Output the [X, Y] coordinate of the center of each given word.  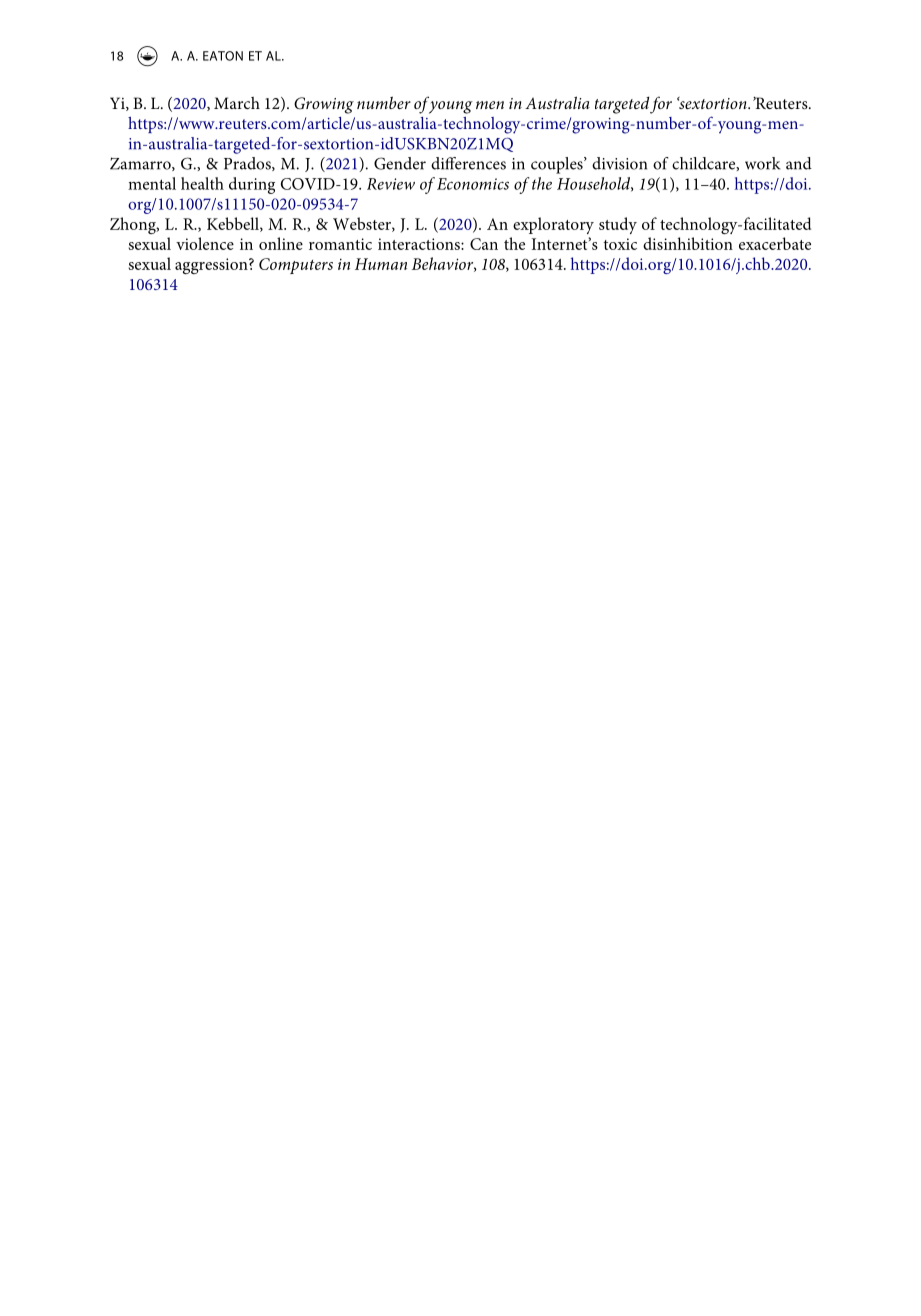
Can [484, 244]
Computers [296, 266]
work [762, 163]
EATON [223, 56]
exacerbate [775, 243]
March [237, 103]
